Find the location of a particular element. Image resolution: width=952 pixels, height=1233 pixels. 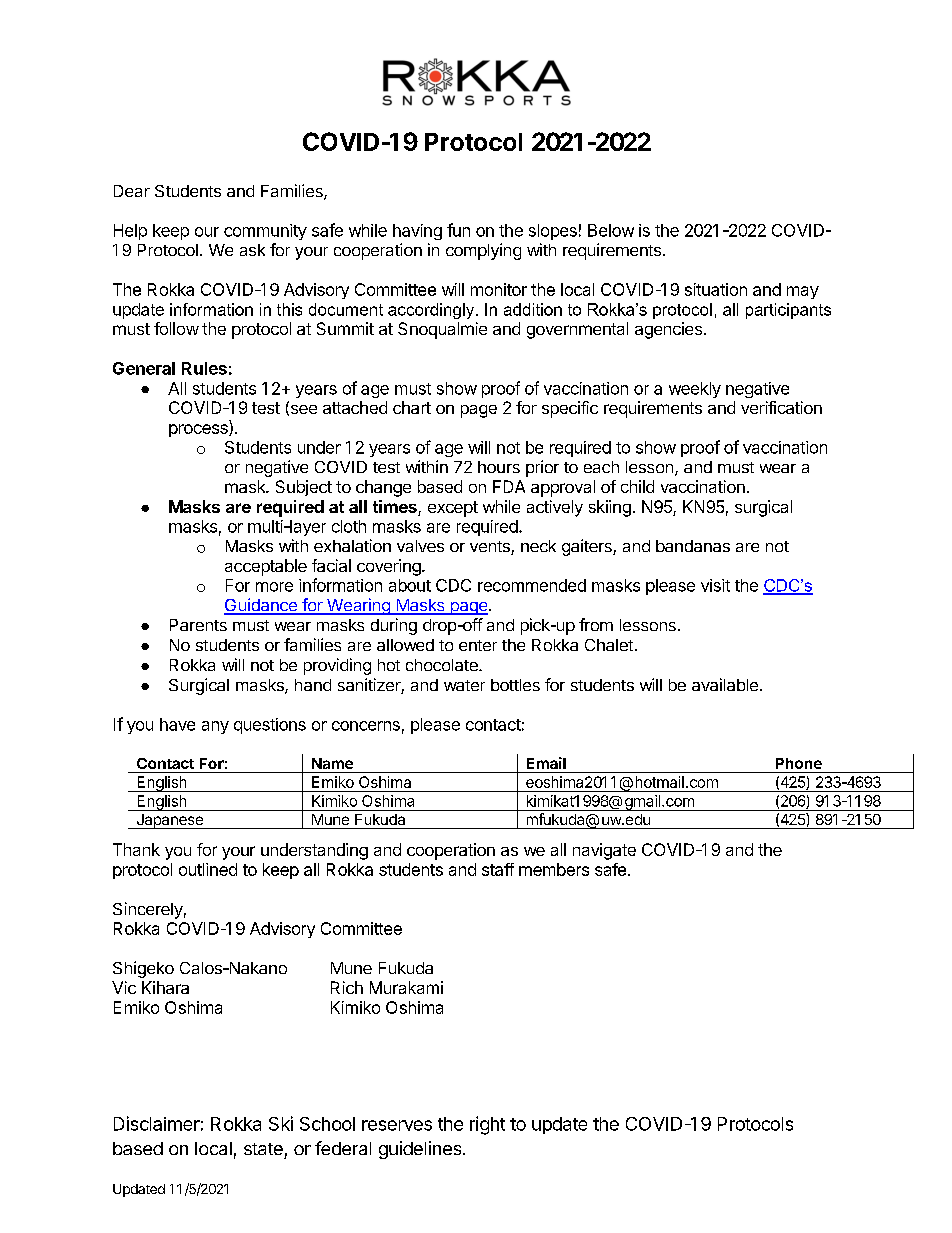

state is located at coordinates (263, 1149).
